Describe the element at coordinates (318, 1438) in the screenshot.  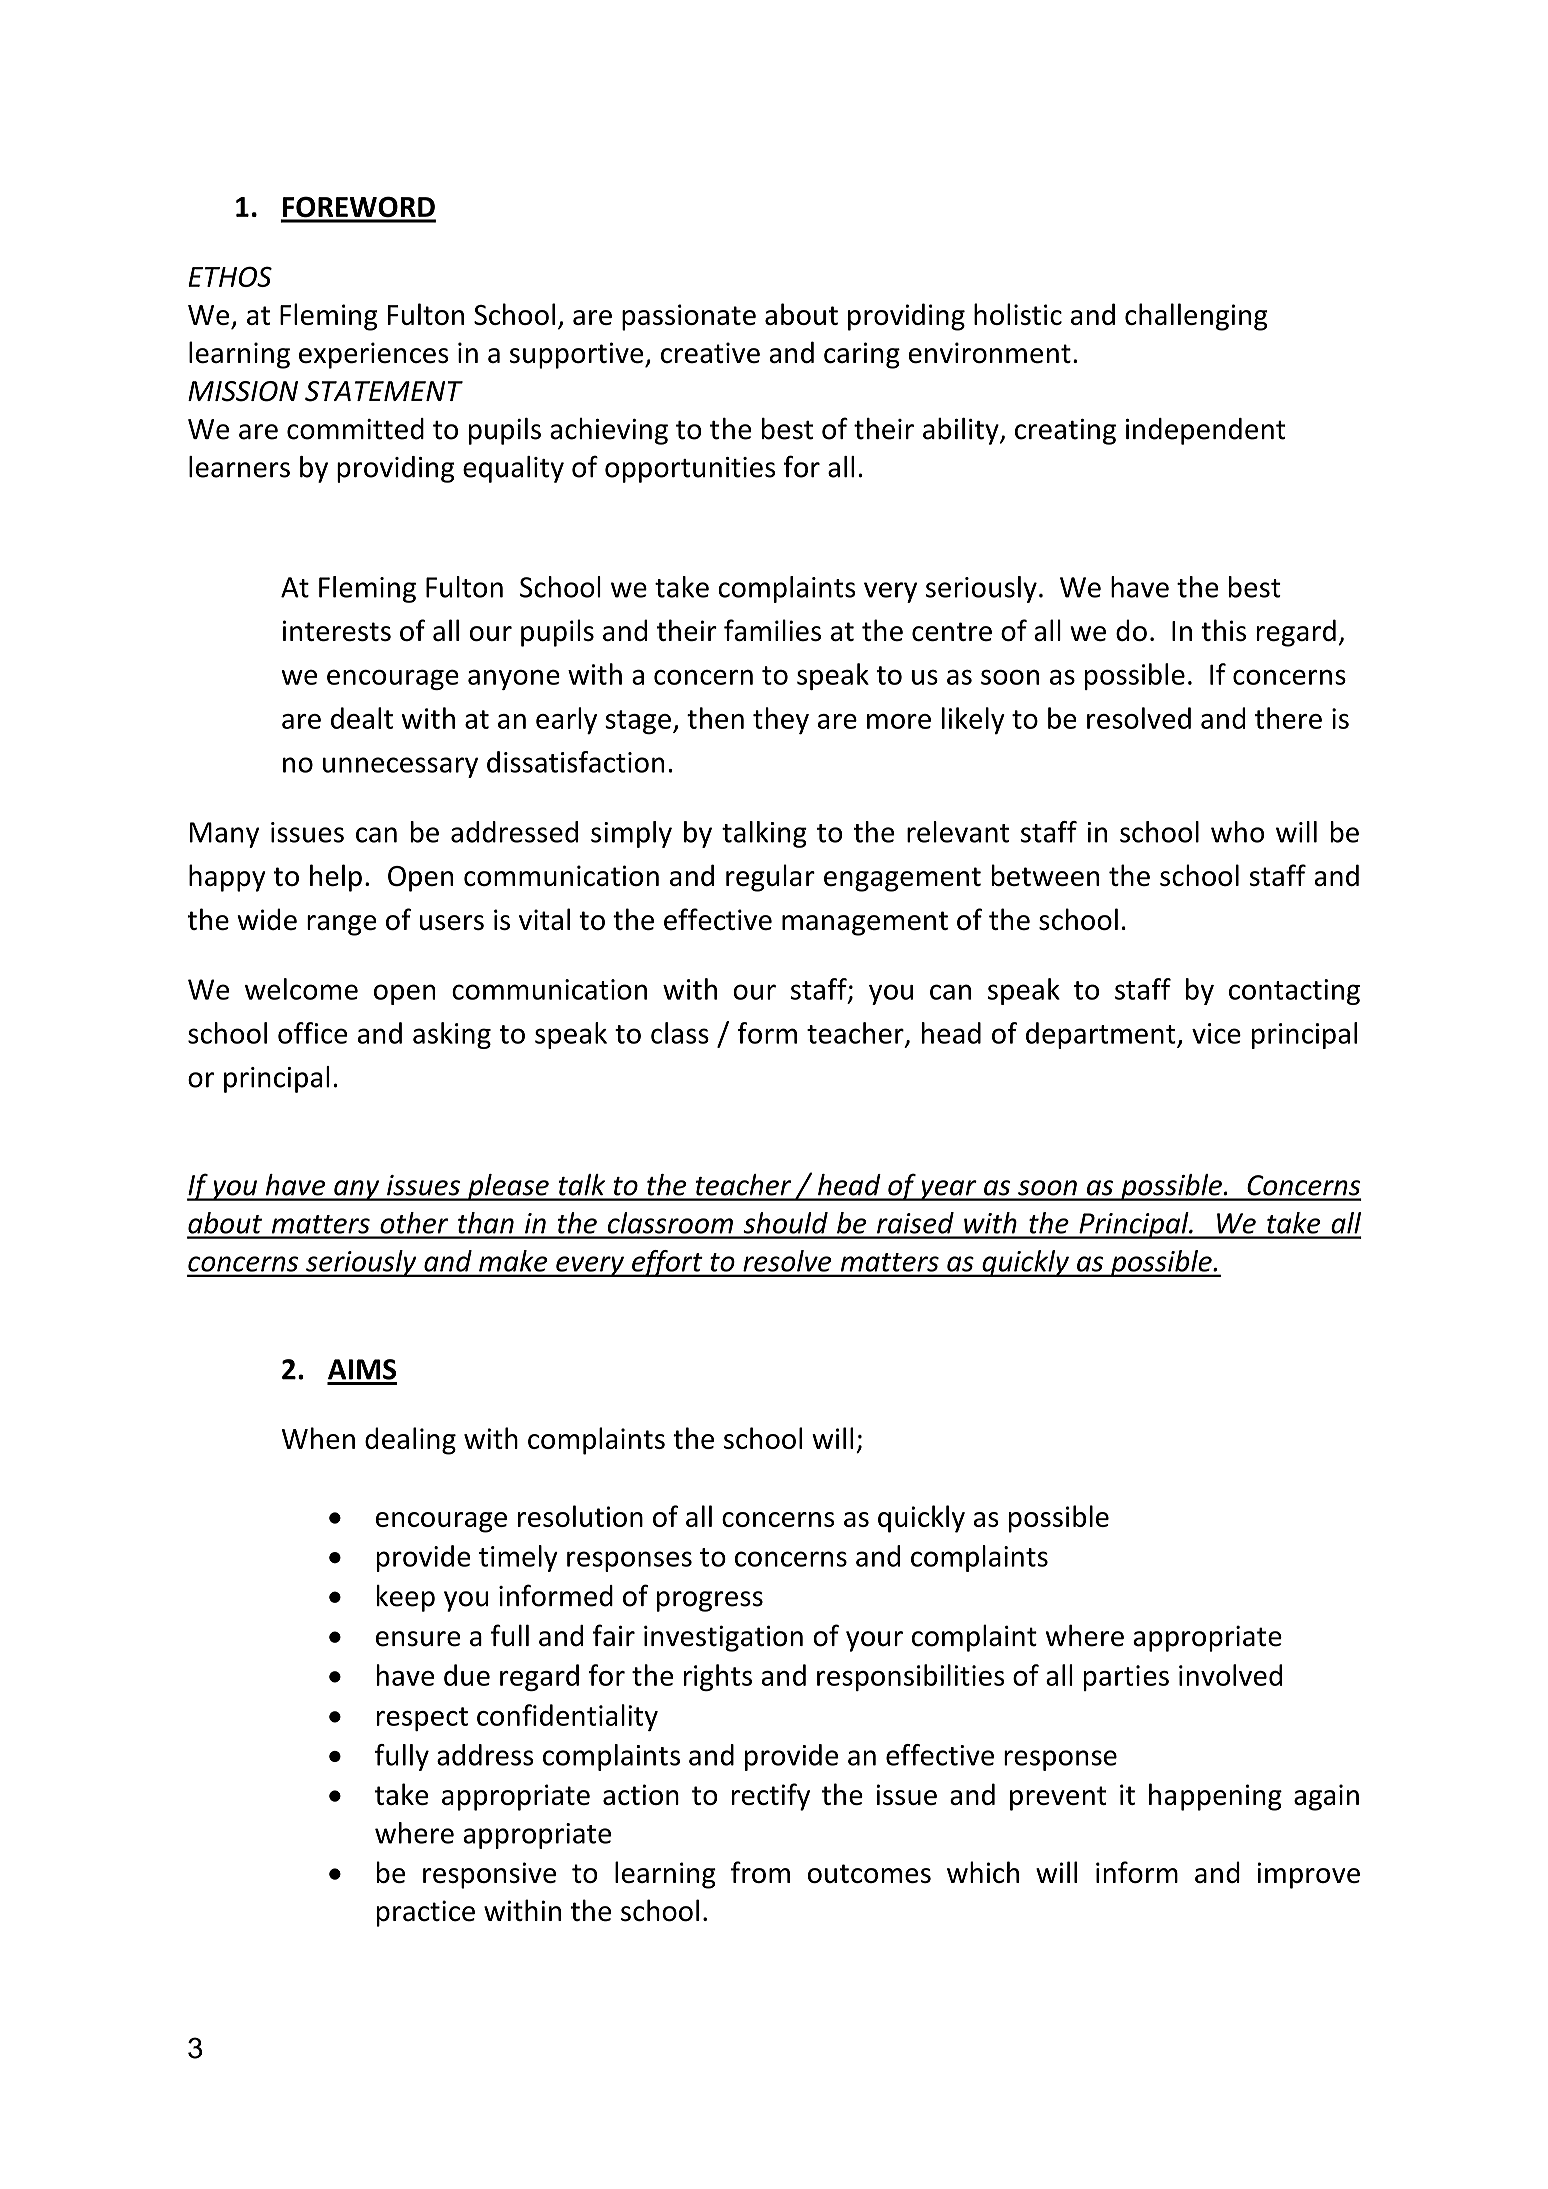
I see `When` at that location.
